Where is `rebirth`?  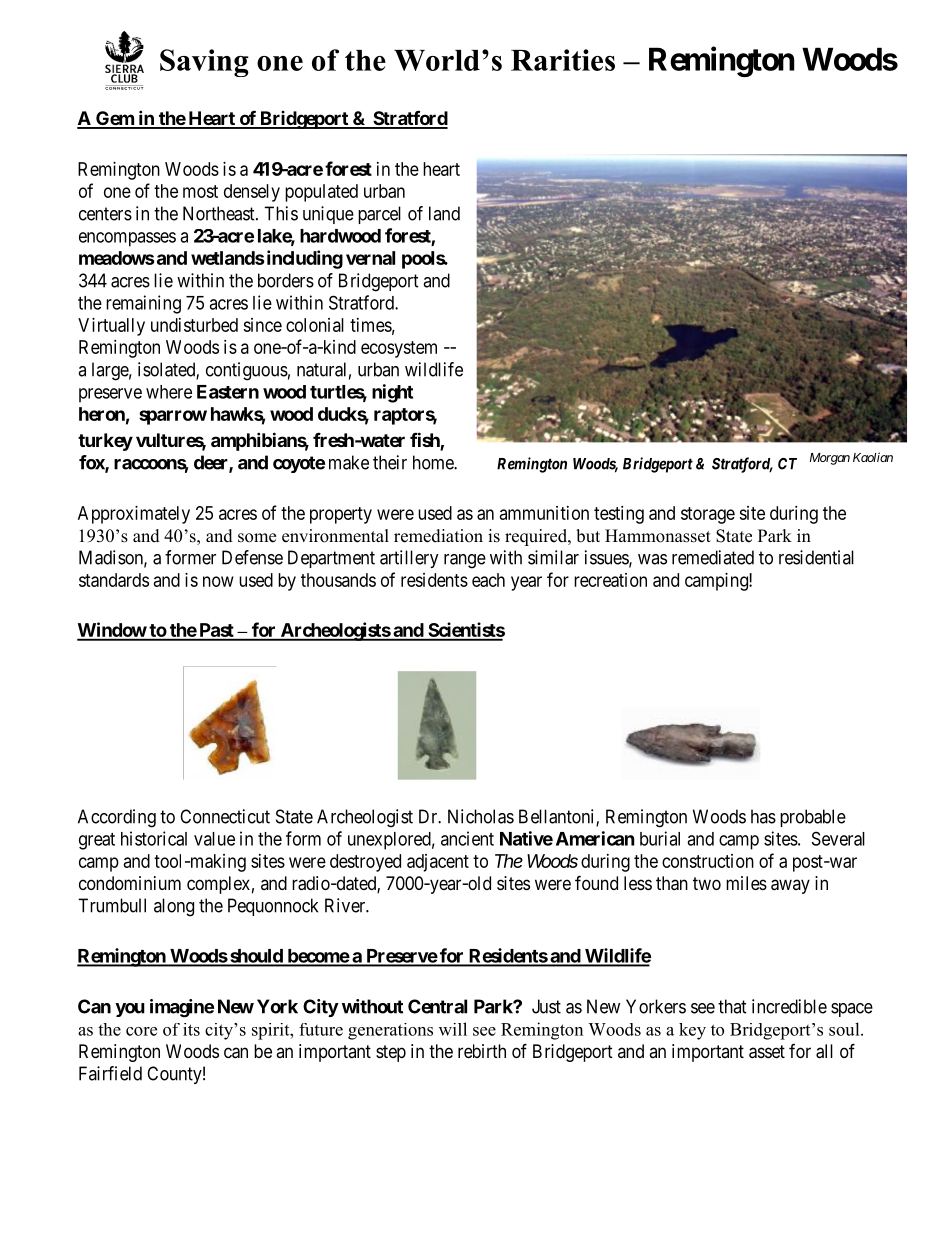
rebirth is located at coordinates (482, 1051).
